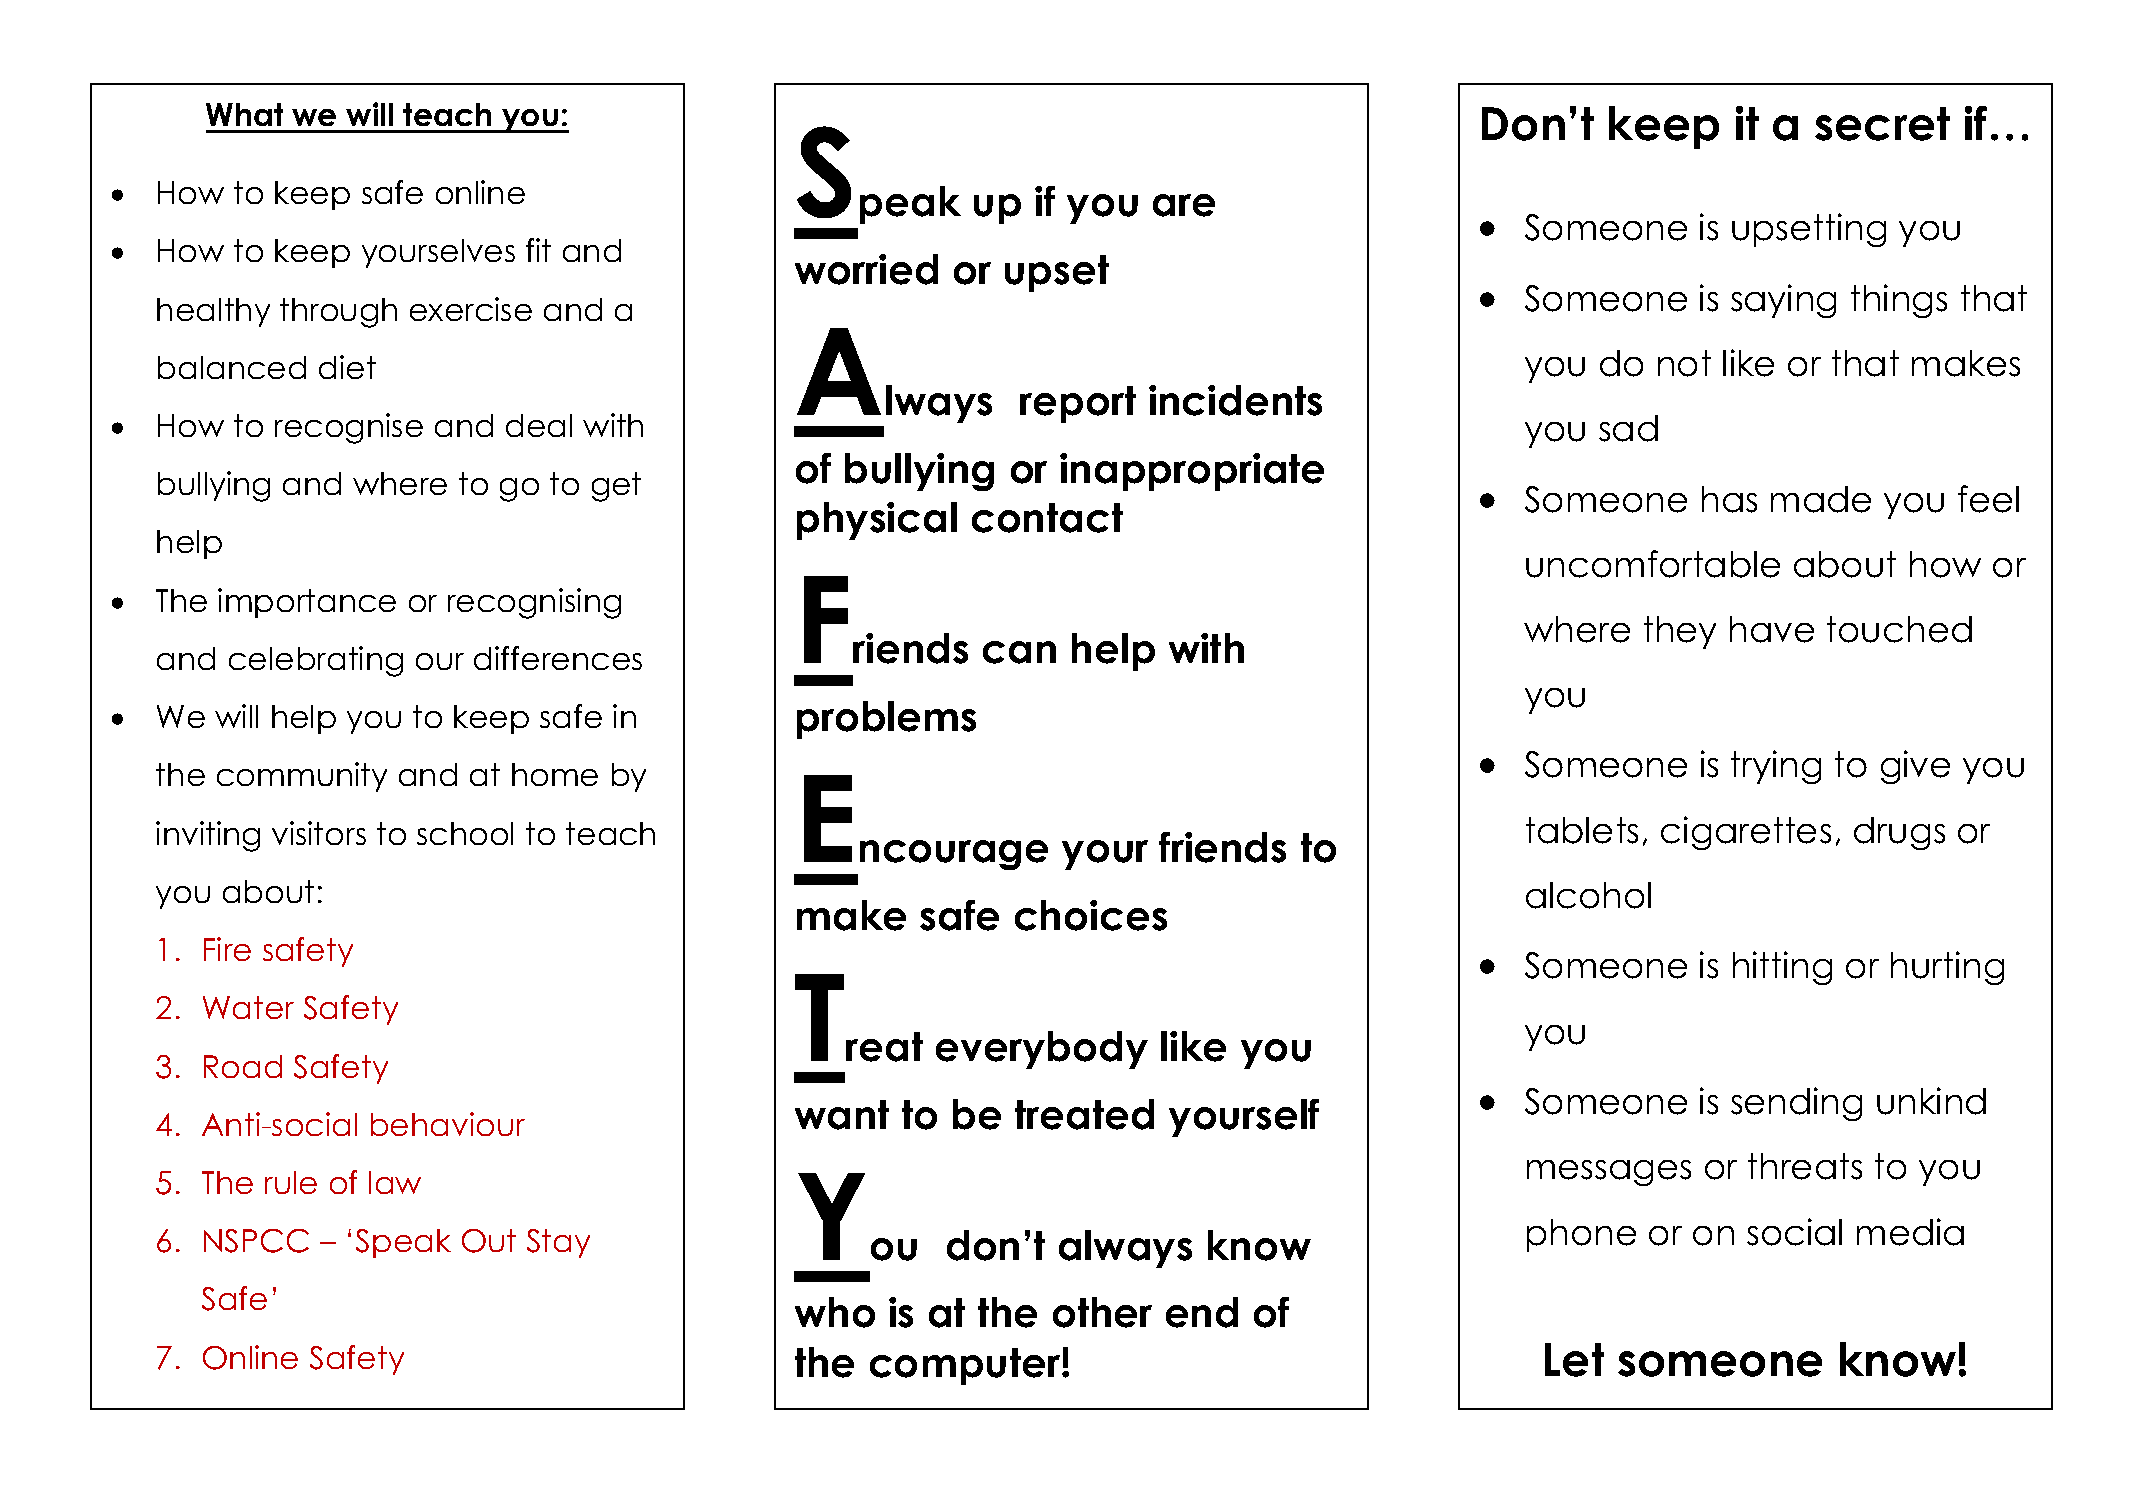 This screenshot has width=2133, height=1508. What do you see at coordinates (886, 720) in the screenshot?
I see `problems` at bounding box center [886, 720].
